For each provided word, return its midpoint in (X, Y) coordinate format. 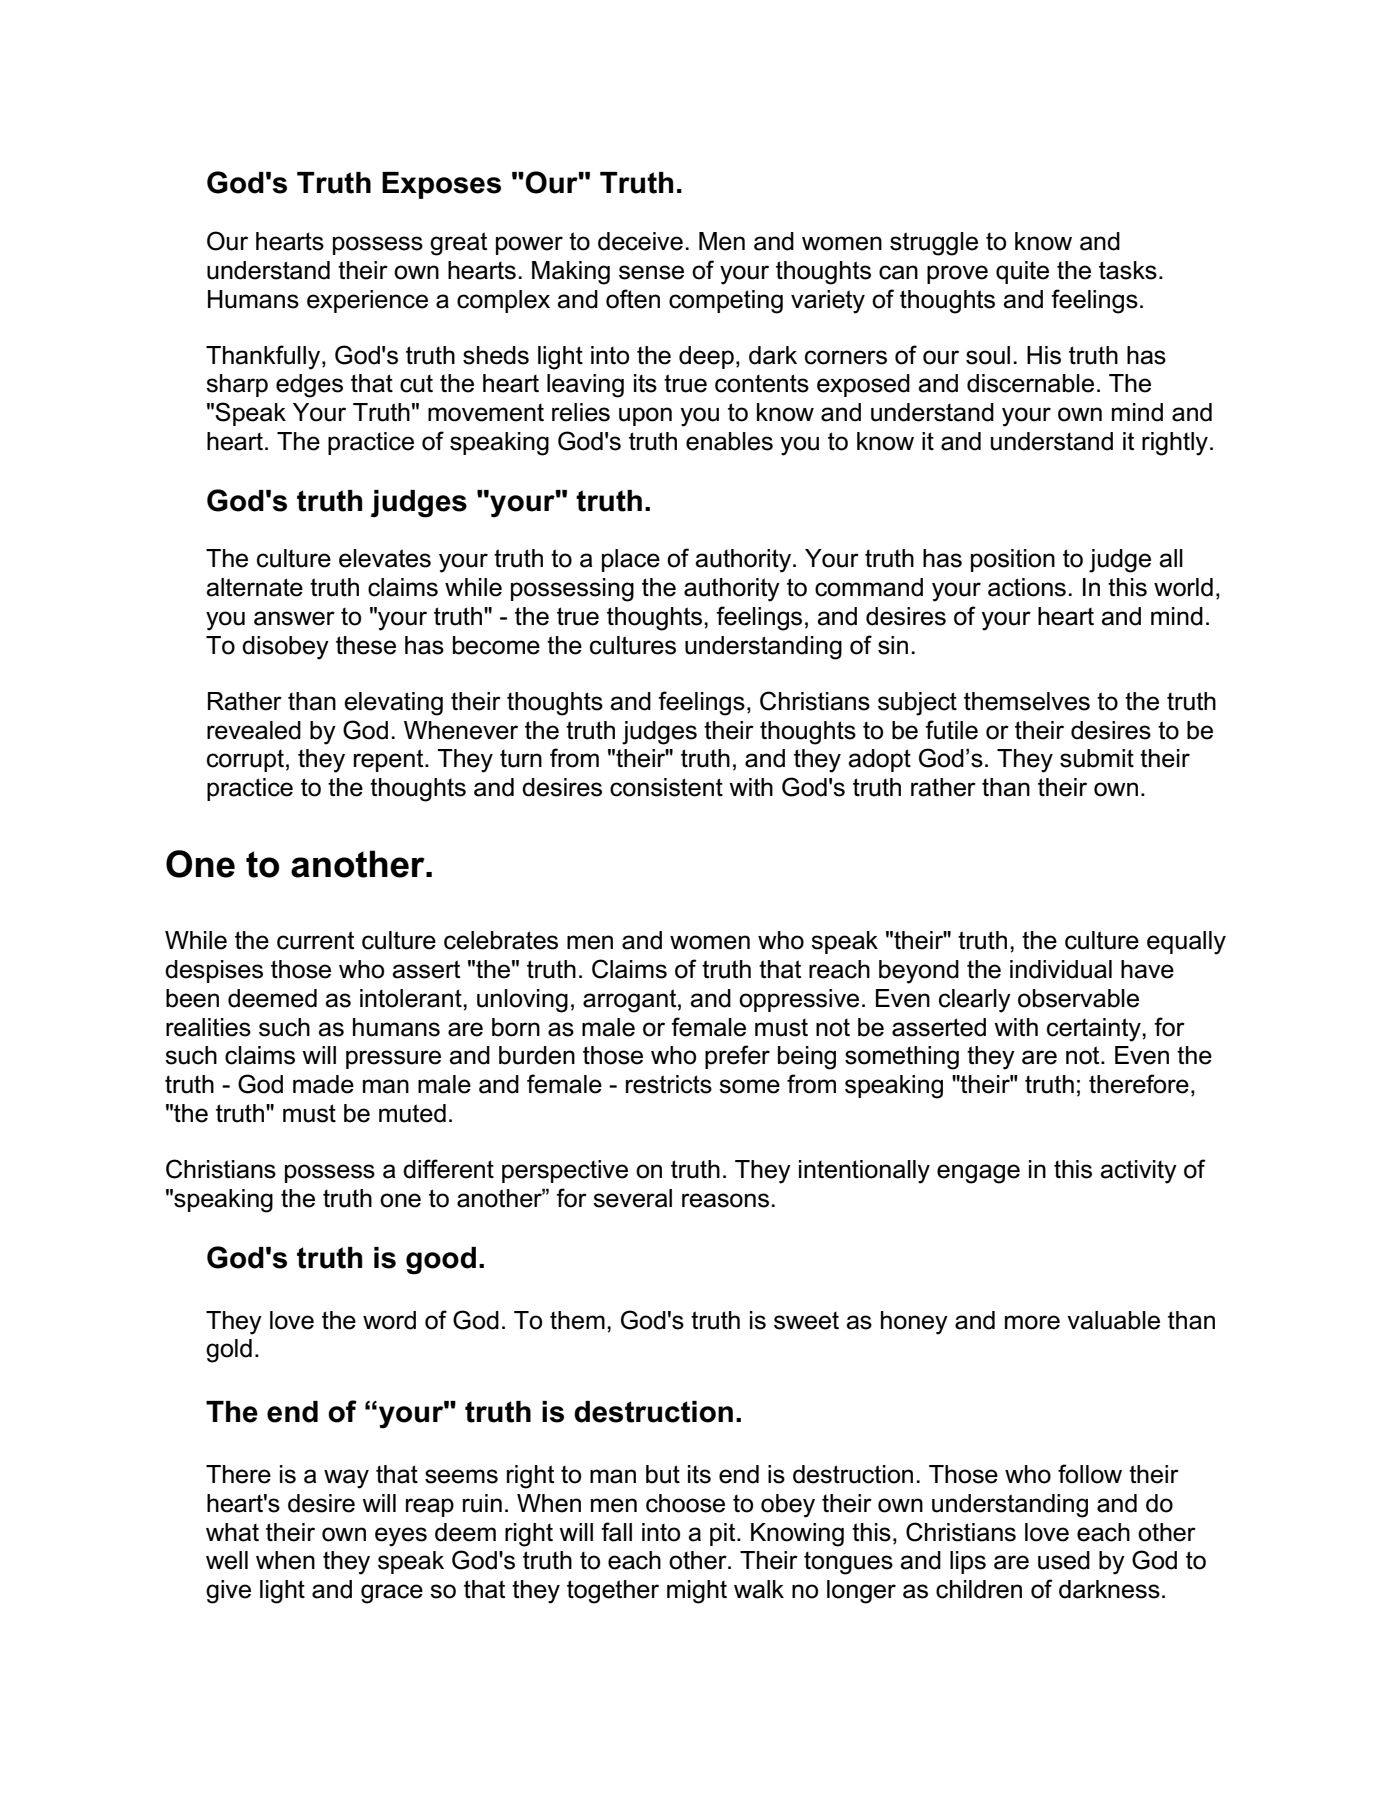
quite (1022, 272)
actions (1027, 587)
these (366, 645)
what (232, 1532)
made (323, 1084)
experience (367, 301)
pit (724, 1534)
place (631, 560)
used (1064, 1560)
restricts (669, 1084)
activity (1138, 1172)
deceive (640, 241)
